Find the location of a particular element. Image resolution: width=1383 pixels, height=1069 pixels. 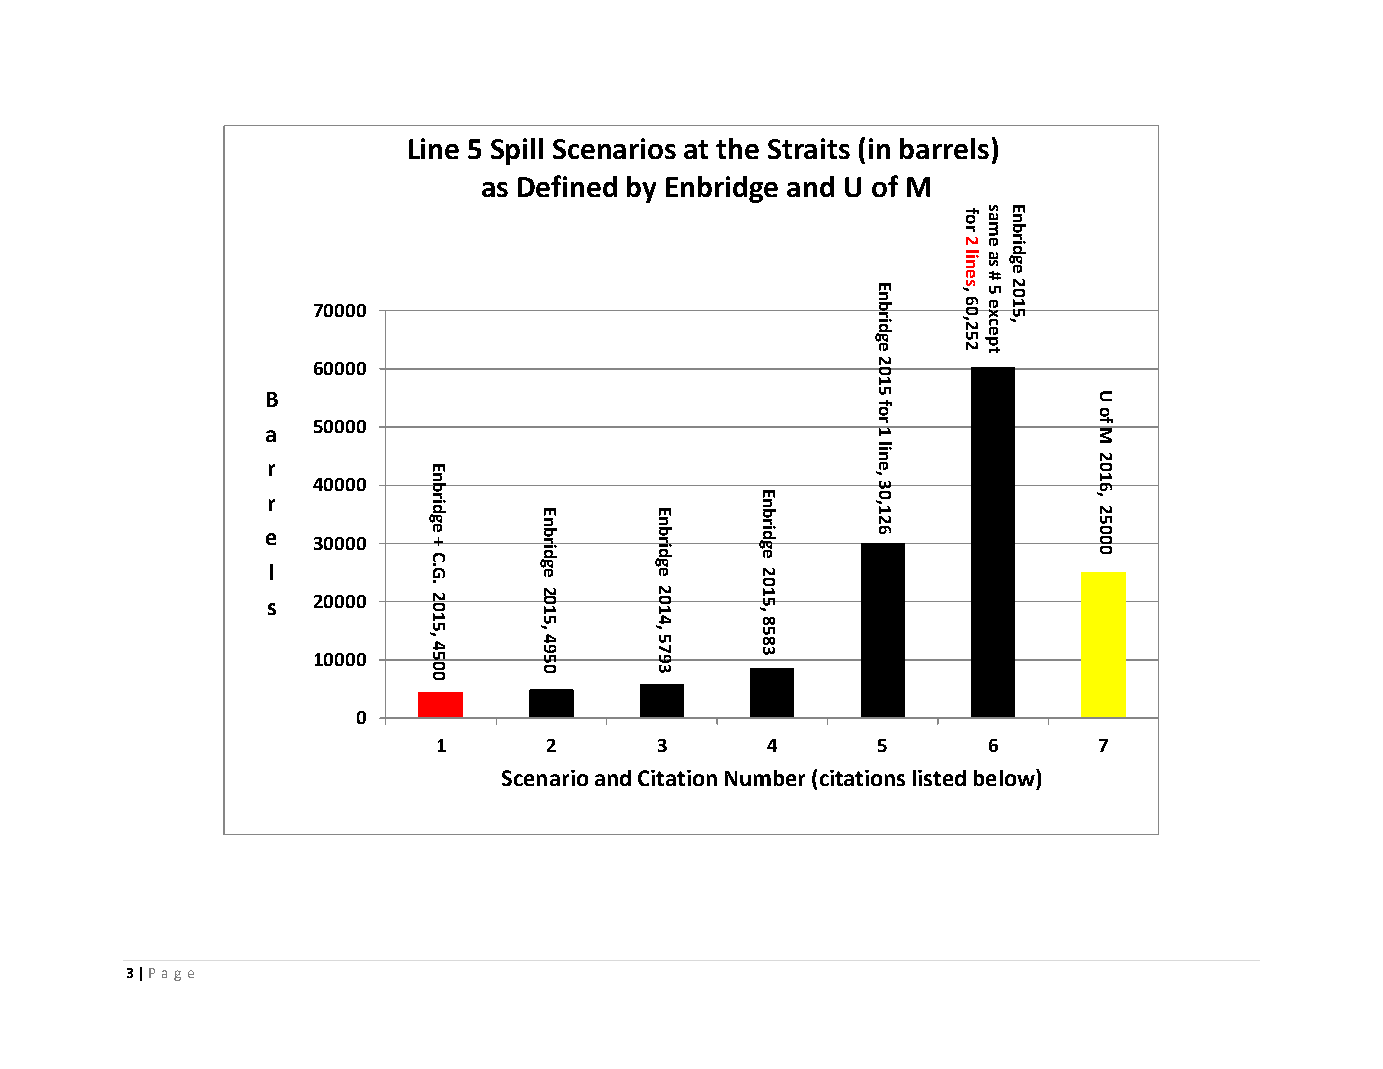

Number is located at coordinates (765, 778).
